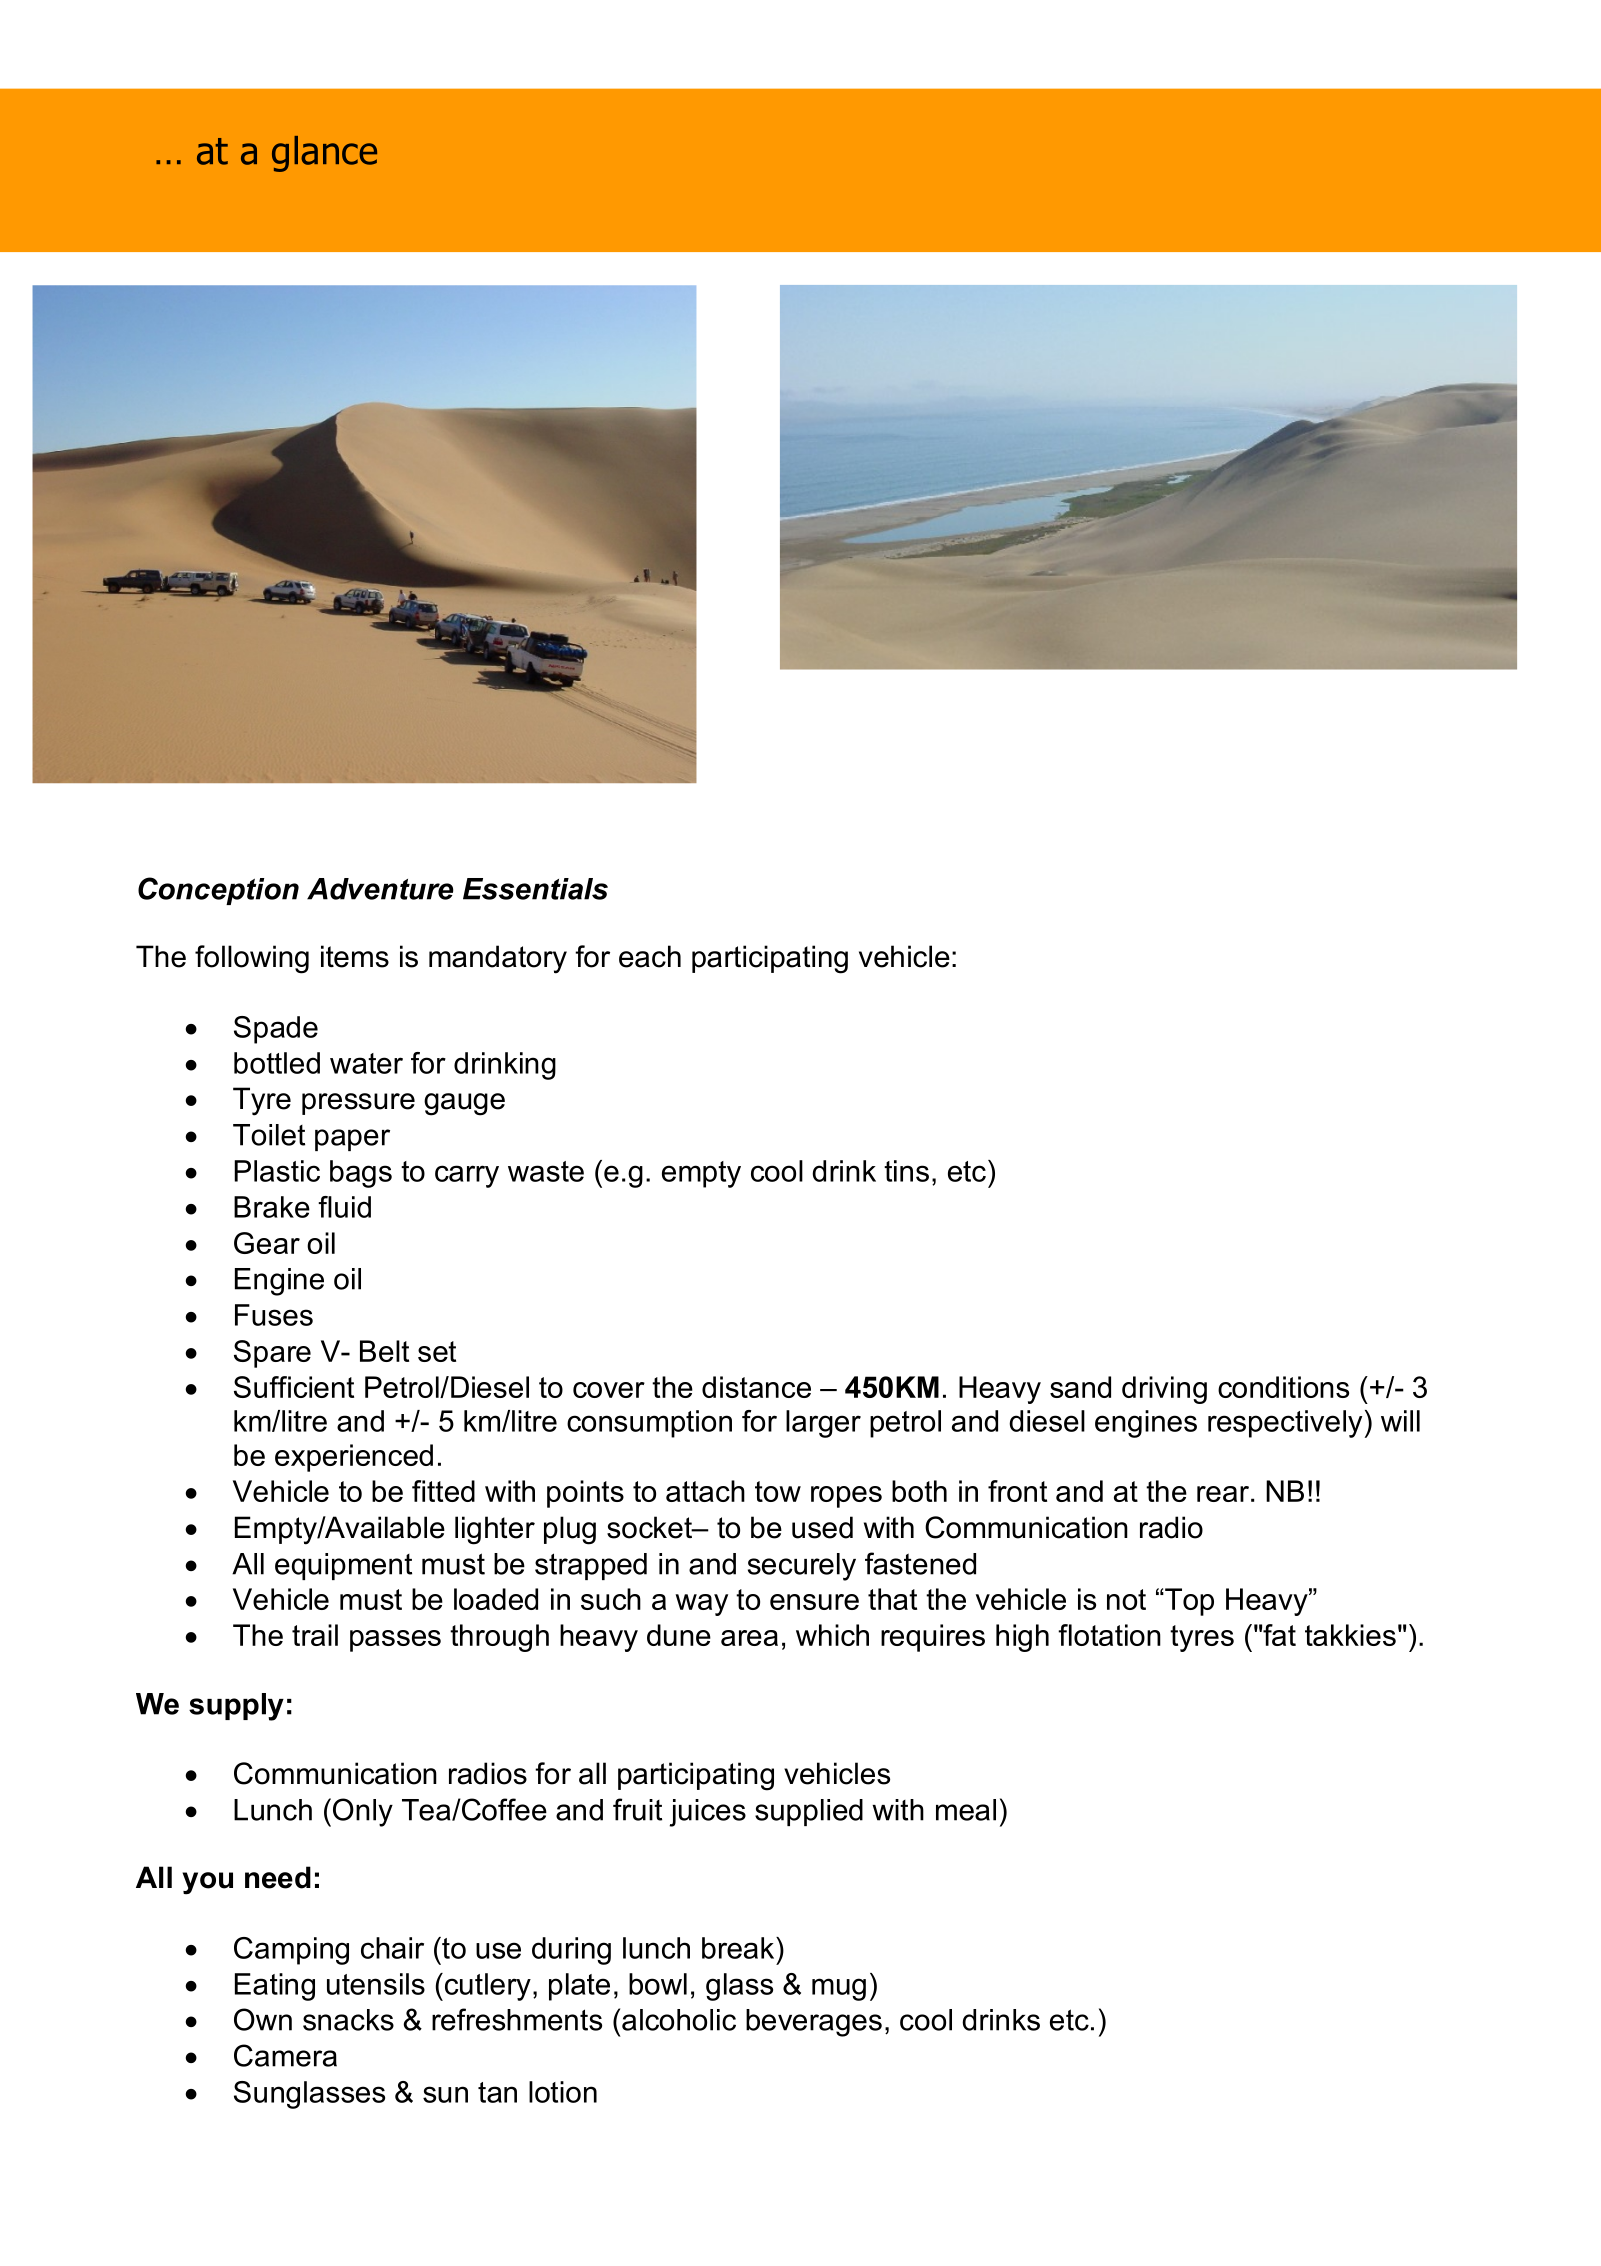 This screenshot has height=2266, width=1601. Describe the element at coordinates (814, 2023) in the screenshot. I see `beverages` at that location.
